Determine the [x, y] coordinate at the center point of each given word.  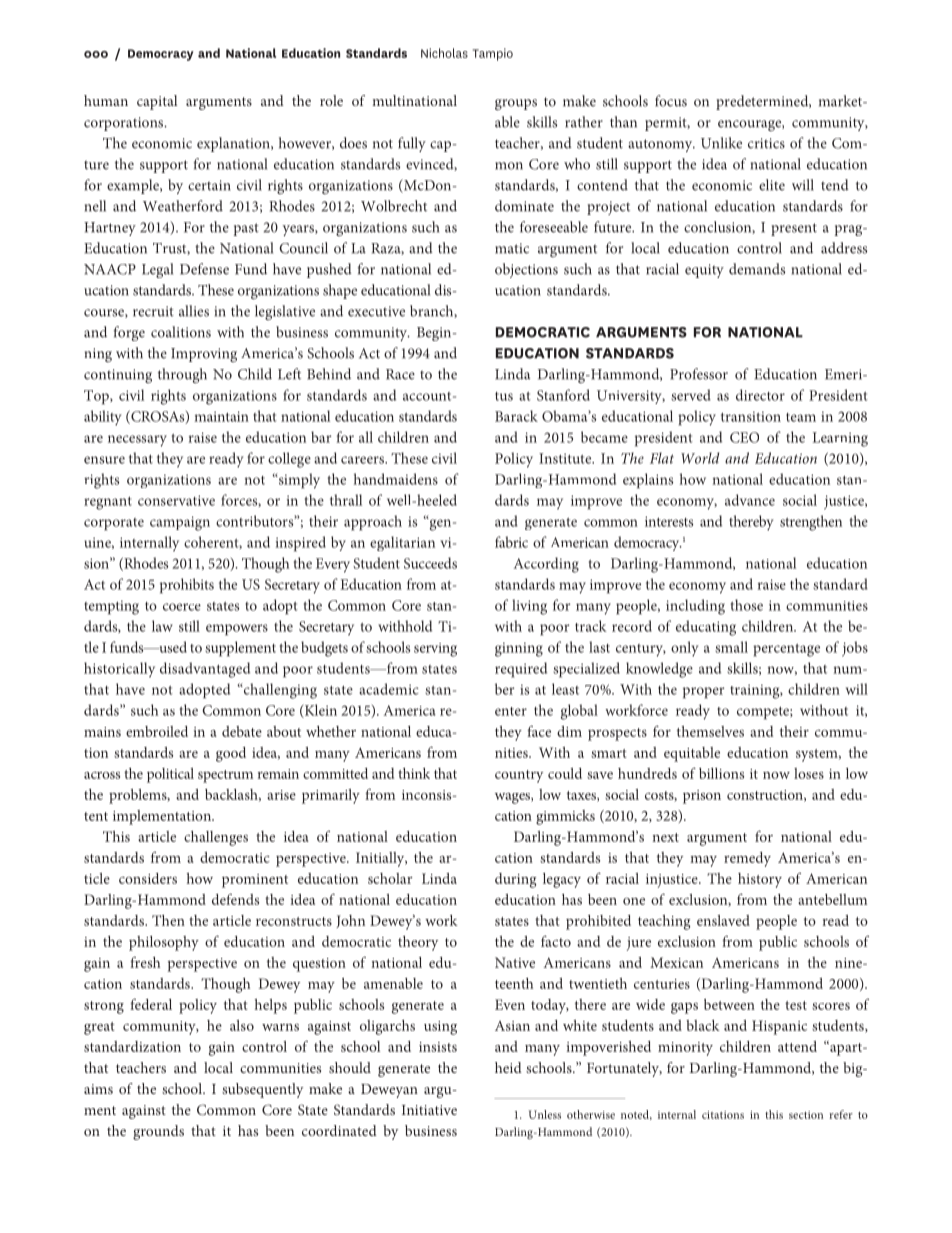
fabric [511, 542]
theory [418, 943]
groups [516, 104]
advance [750, 500]
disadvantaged [205, 670]
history [760, 880]
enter [511, 711]
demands [757, 269]
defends [235, 899]
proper [703, 693]
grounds [158, 1132]
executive [376, 311]
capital [157, 102]
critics [766, 143]
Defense [204, 269]
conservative [176, 500]
